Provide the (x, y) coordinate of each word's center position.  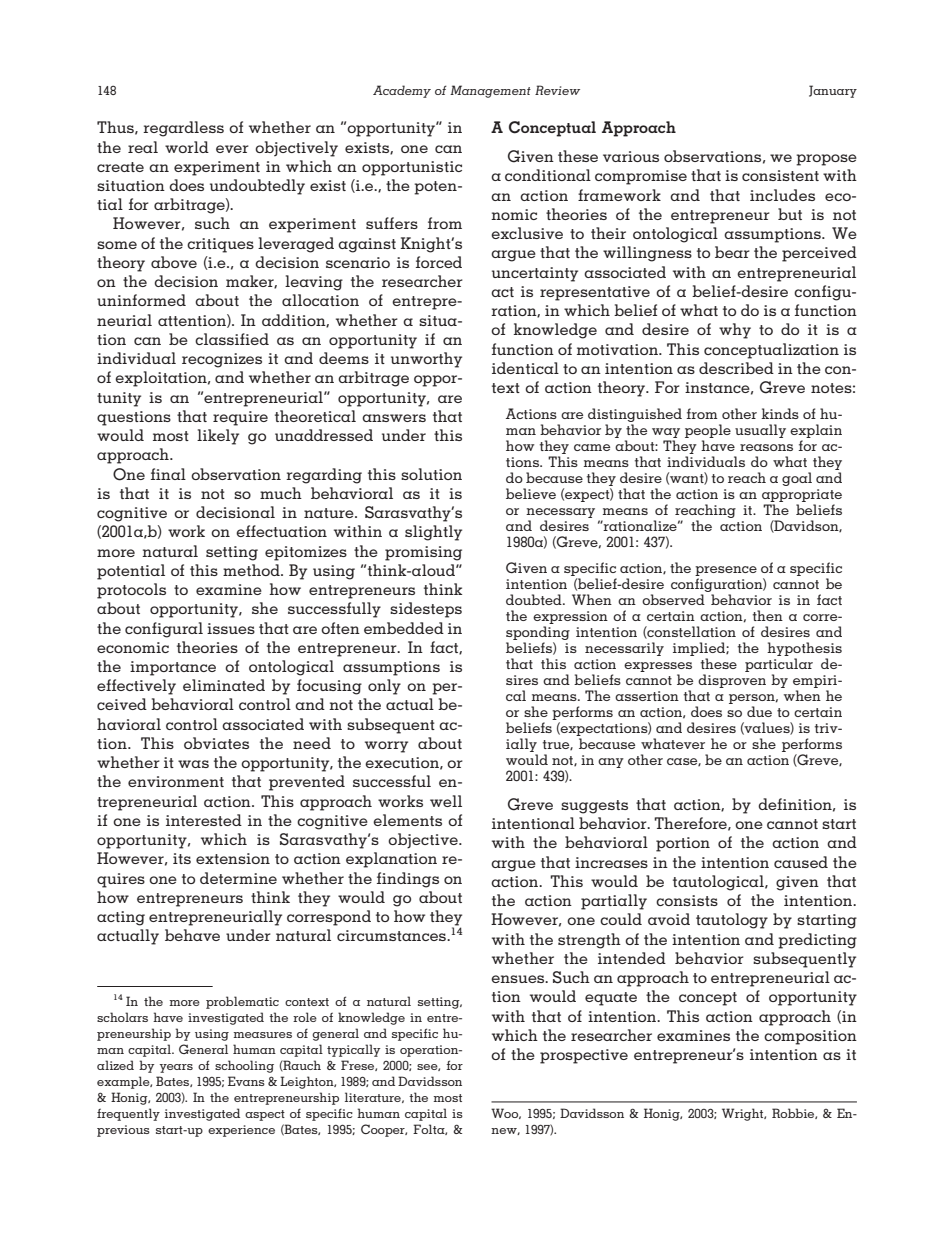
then (768, 615)
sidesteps (426, 610)
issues (231, 628)
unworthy (426, 360)
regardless (183, 129)
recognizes (222, 360)
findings (408, 880)
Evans (246, 1081)
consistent (780, 175)
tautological (719, 883)
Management (490, 91)
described (736, 368)
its (182, 858)
